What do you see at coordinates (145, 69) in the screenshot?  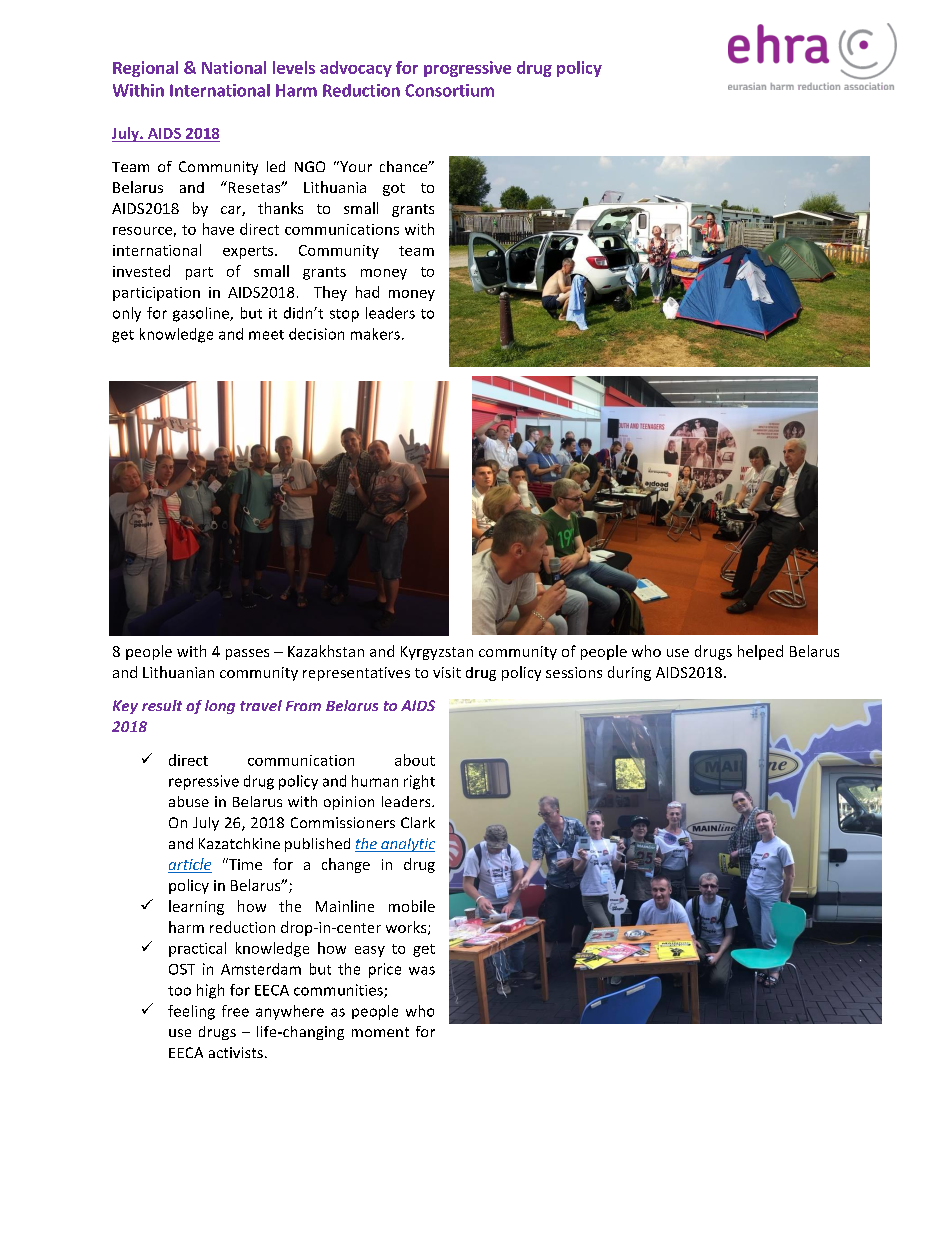 I see `Regional` at bounding box center [145, 69].
